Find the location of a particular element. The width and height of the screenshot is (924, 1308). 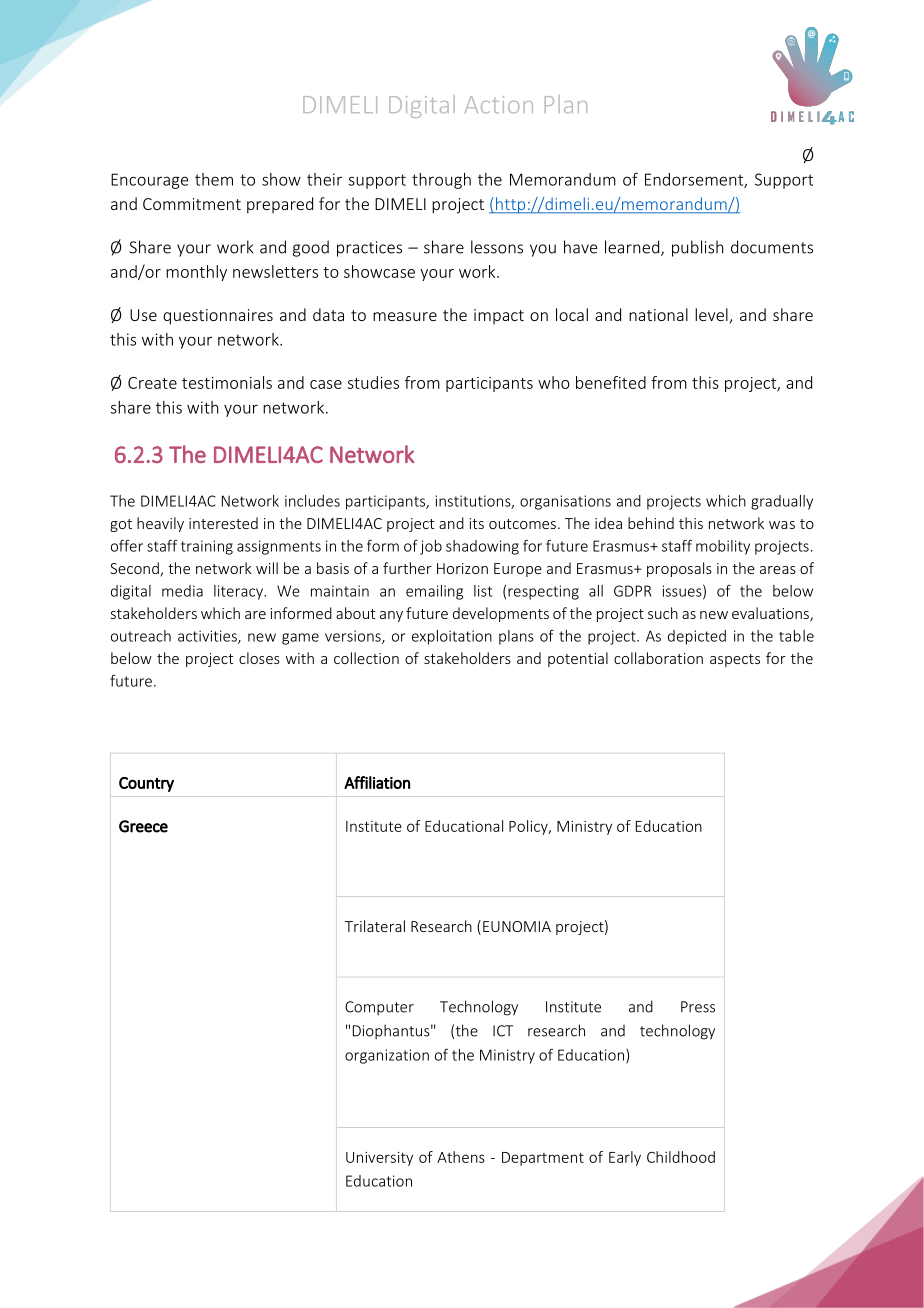

them is located at coordinates (214, 179).
